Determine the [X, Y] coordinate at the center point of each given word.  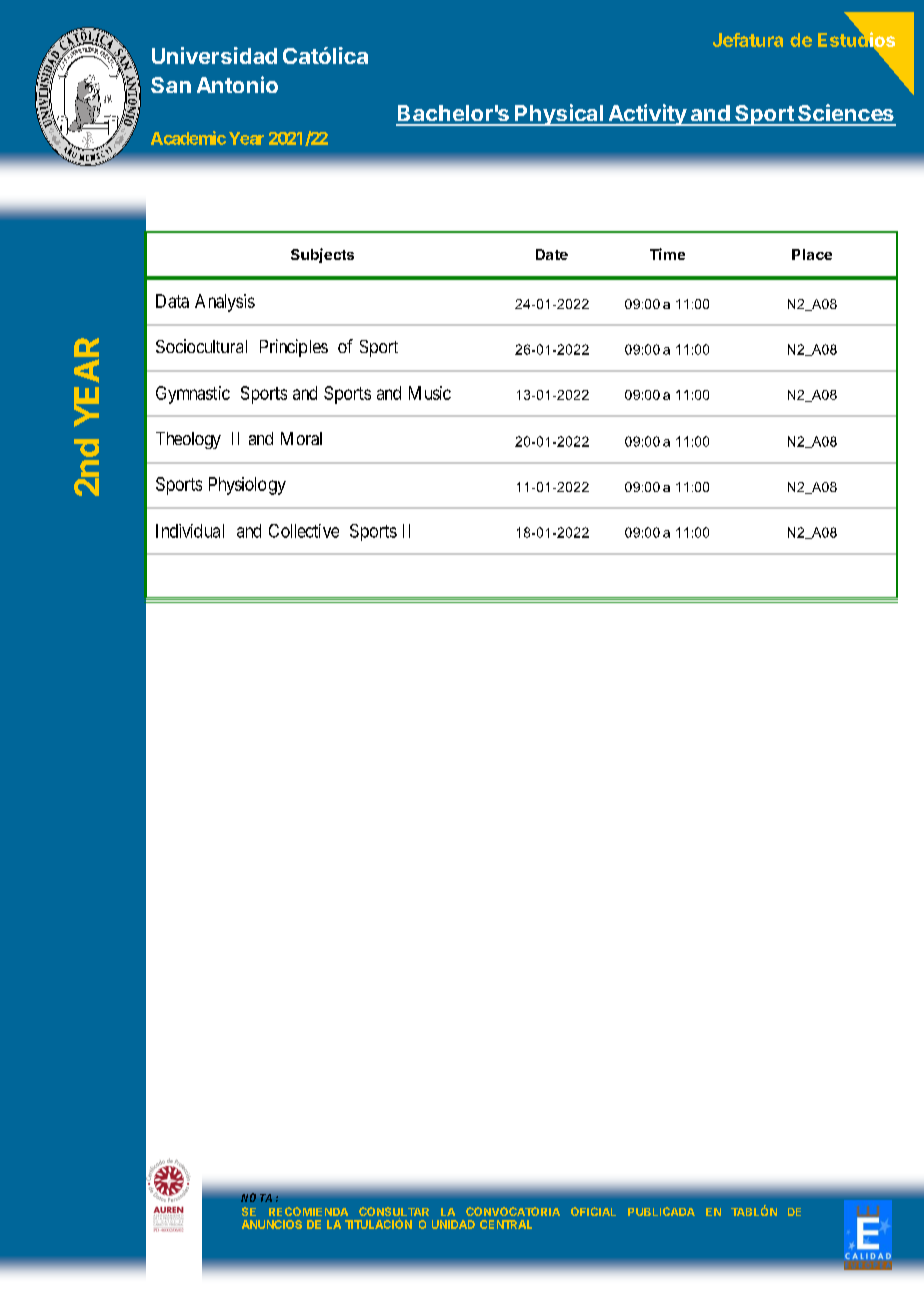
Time [667, 254]
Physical [559, 115]
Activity [647, 115]
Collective [304, 531]
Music [430, 393]
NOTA [256, 1197]
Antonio [237, 84]
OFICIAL [593, 1211]
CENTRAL [506, 1224]
